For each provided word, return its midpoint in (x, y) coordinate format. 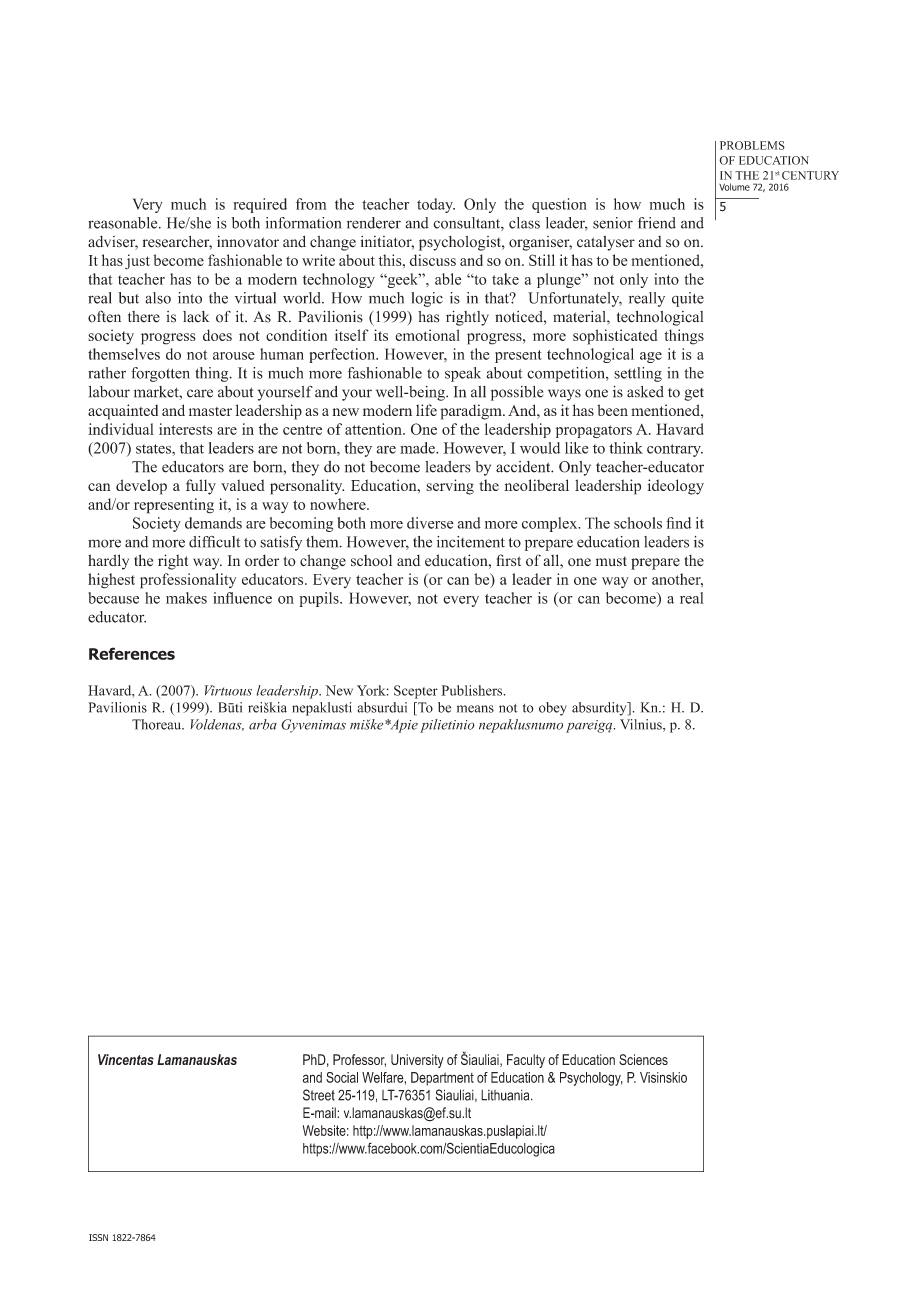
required (260, 205)
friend (657, 223)
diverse (430, 523)
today (436, 205)
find (678, 523)
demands (213, 523)
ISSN (98, 1237)
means (475, 709)
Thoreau (158, 724)
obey (553, 709)
